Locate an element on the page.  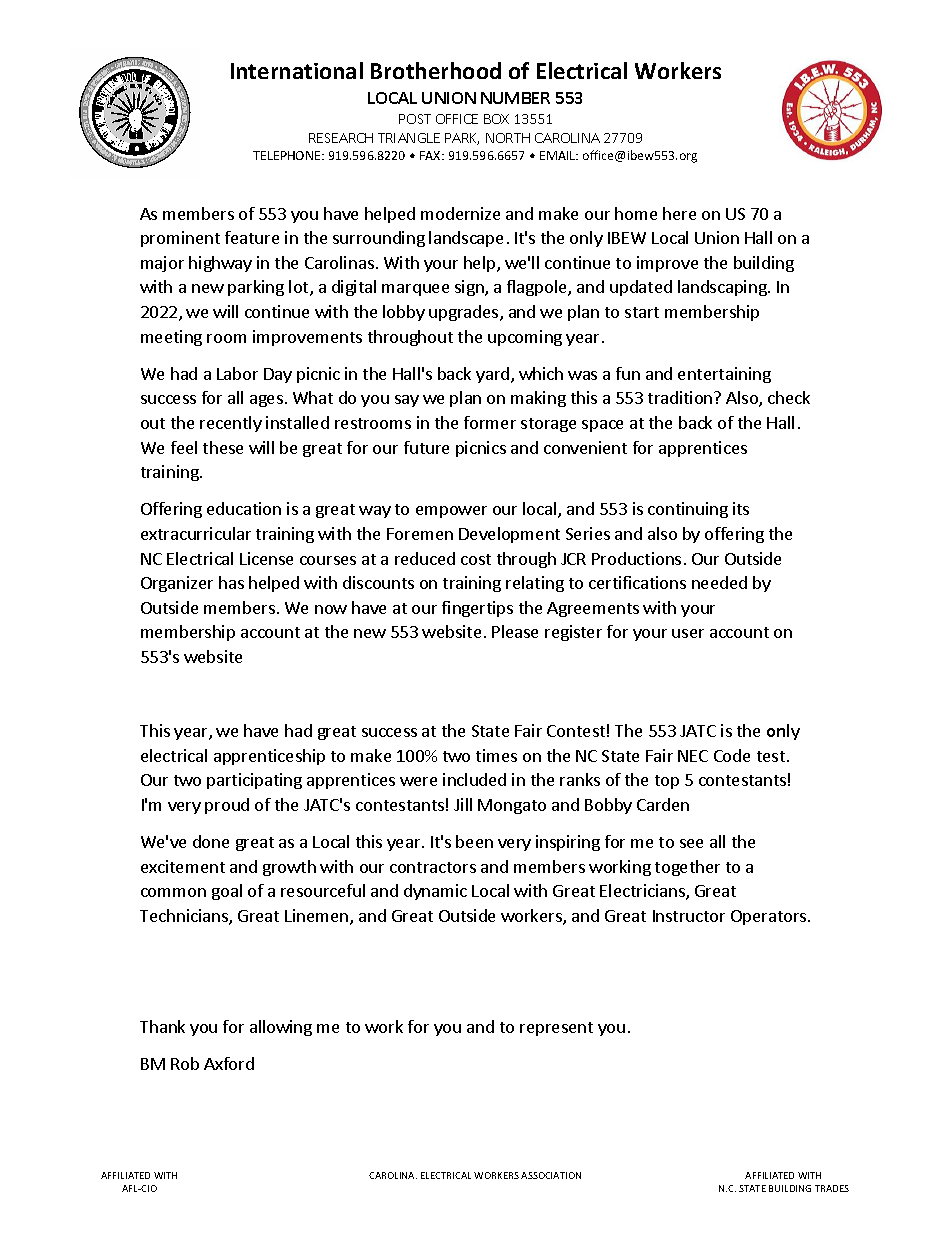
here is located at coordinates (679, 213).
